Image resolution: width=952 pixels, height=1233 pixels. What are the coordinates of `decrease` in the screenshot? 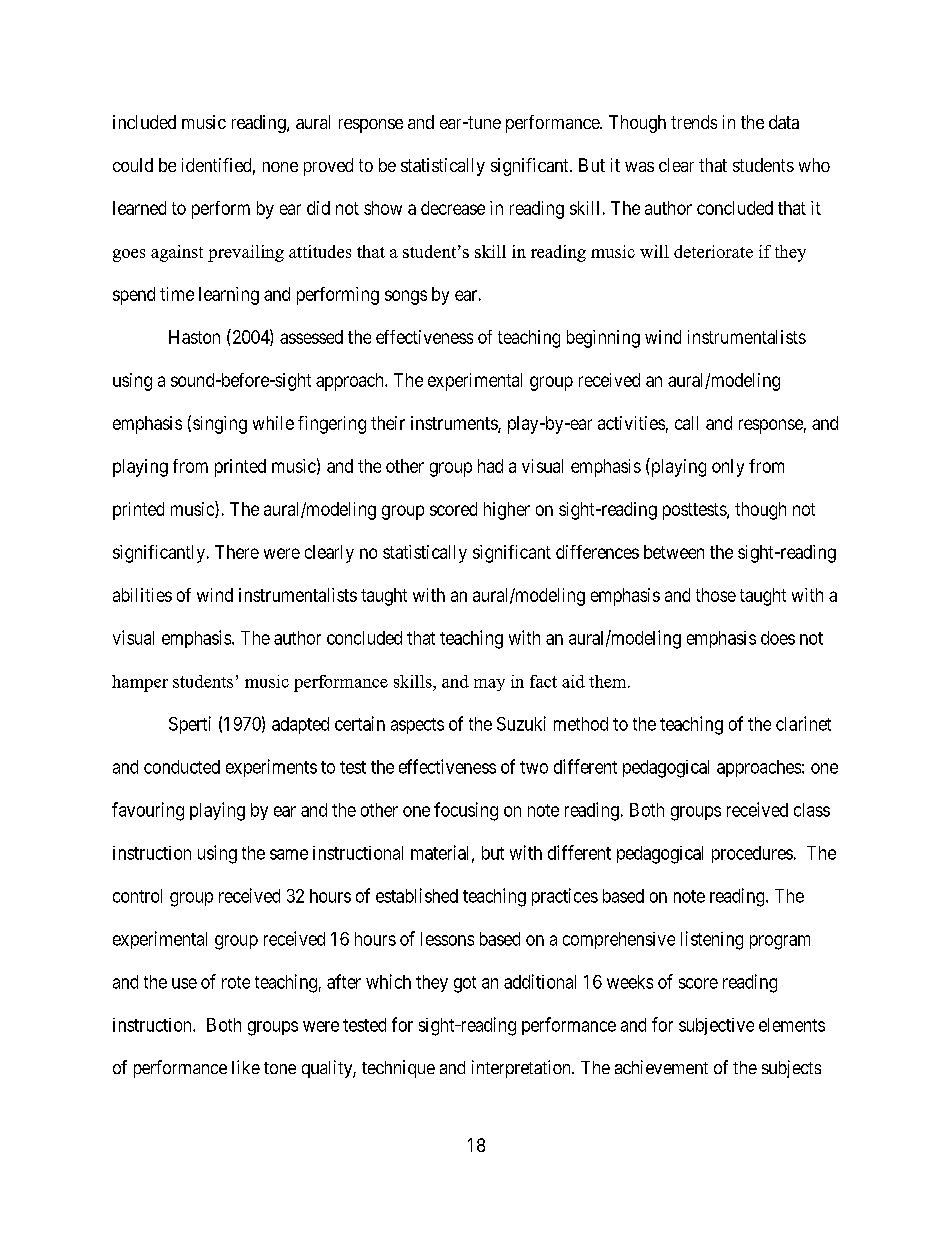 It's located at (453, 208).
